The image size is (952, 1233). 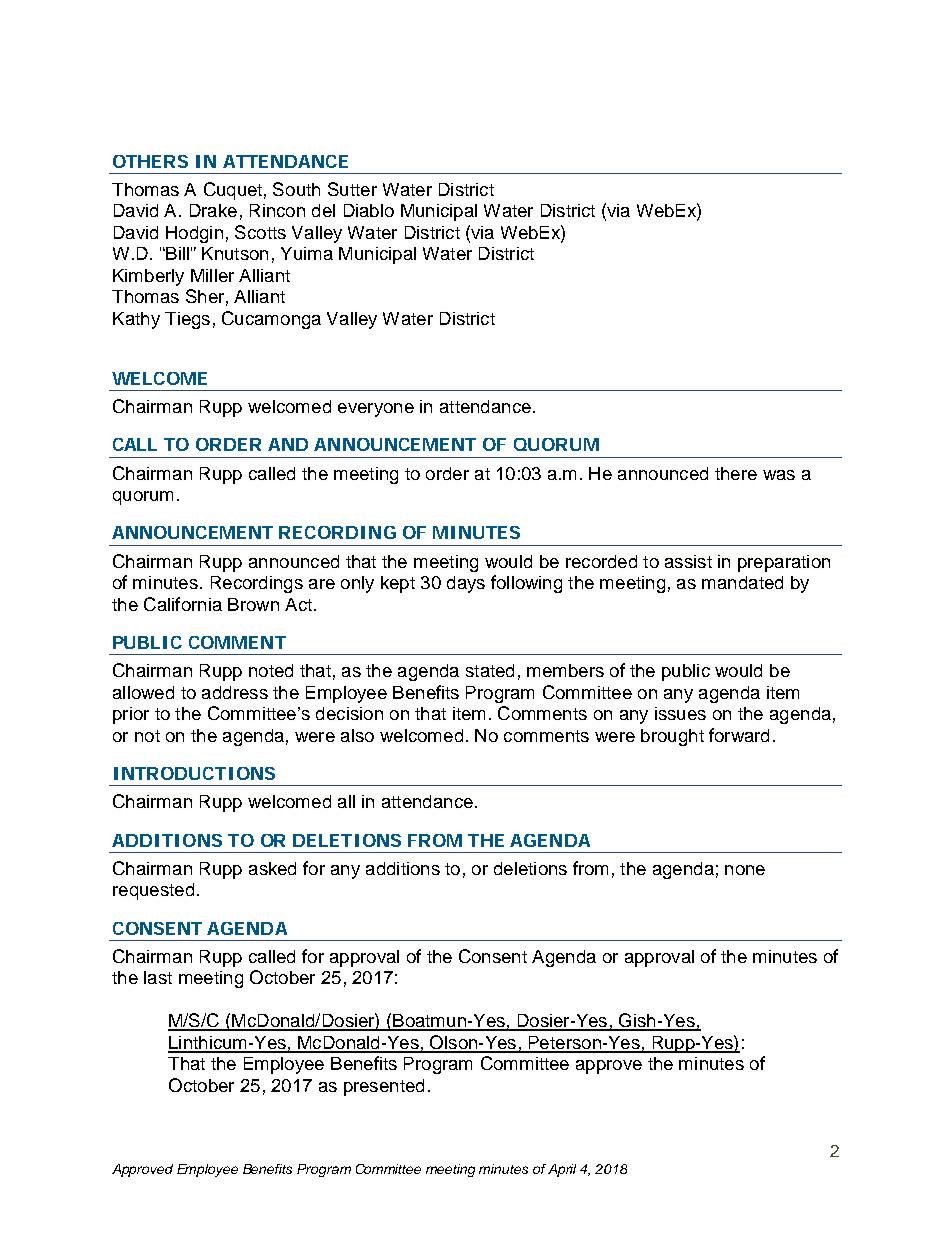 What do you see at coordinates (352, 189) in the screenshot?
I see `Sutter` at bounding box center [352, 189].
